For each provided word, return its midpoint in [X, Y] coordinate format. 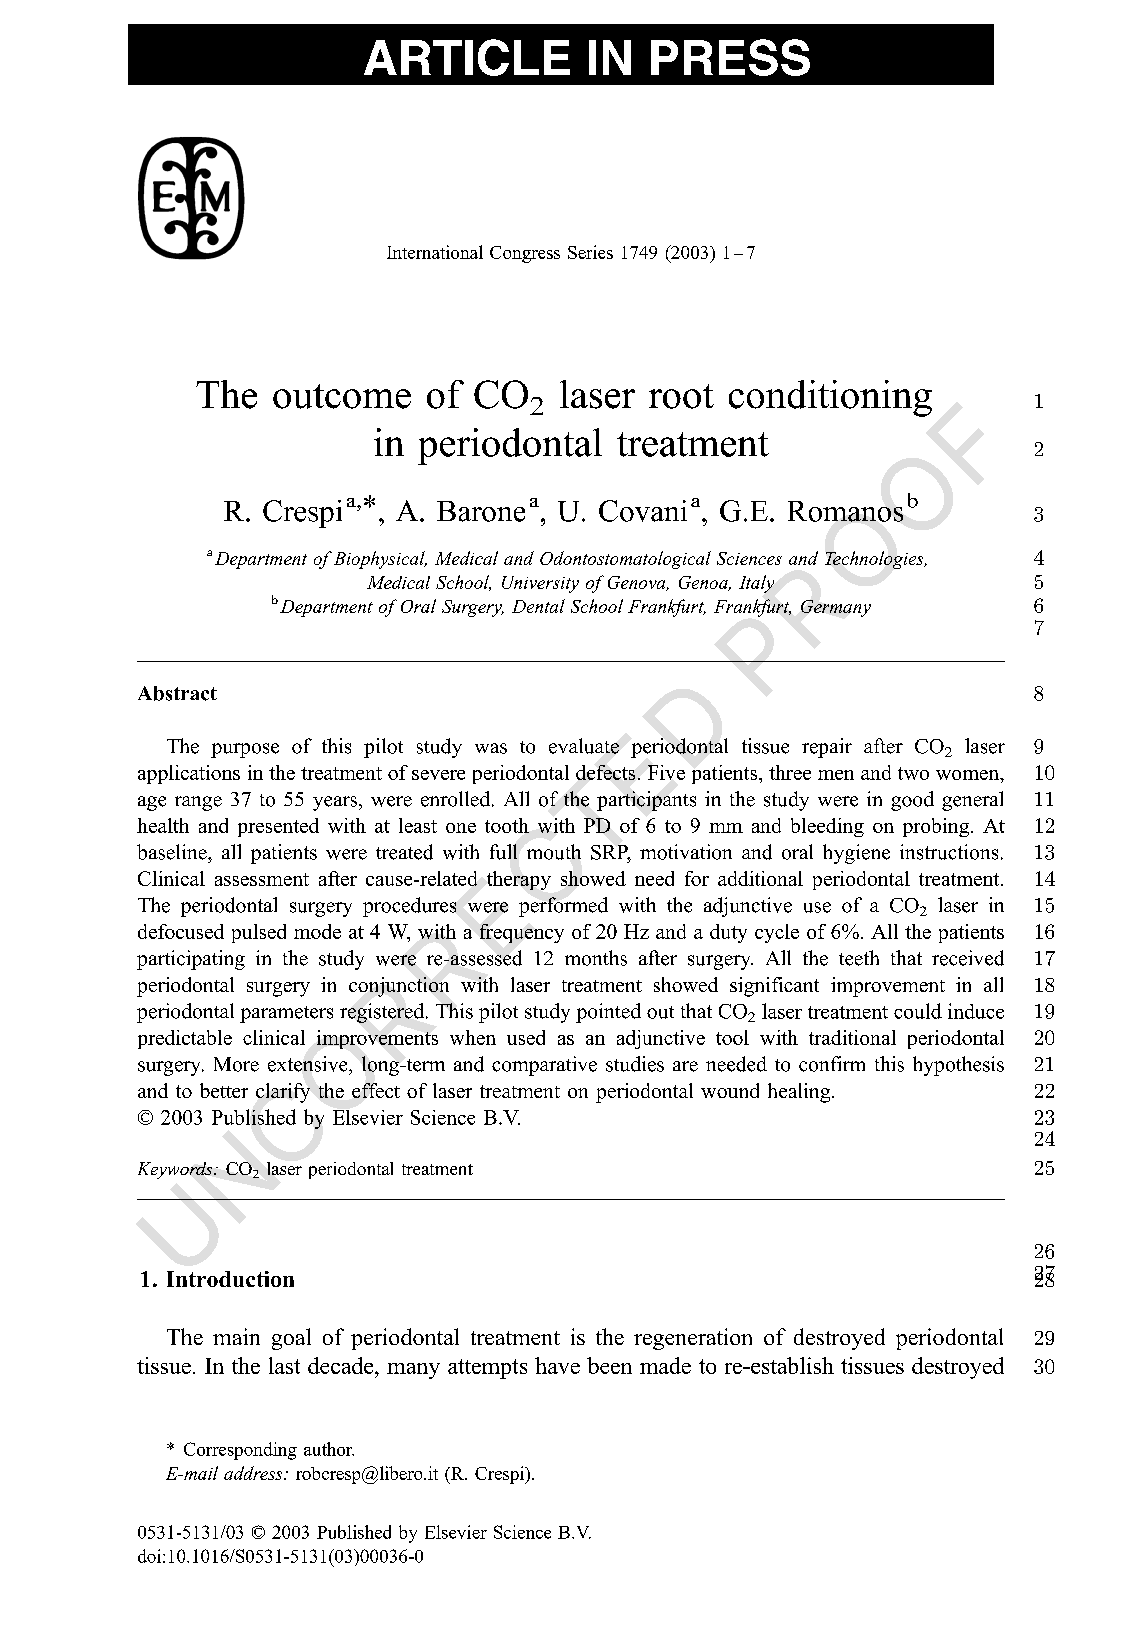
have [557, 1365]
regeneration [693, 1339]
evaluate [584, 746]
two [913, 773]
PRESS [730, 57]
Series [590, 252]
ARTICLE [467, 57]
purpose [245, 750]
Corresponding [240, 1451]
